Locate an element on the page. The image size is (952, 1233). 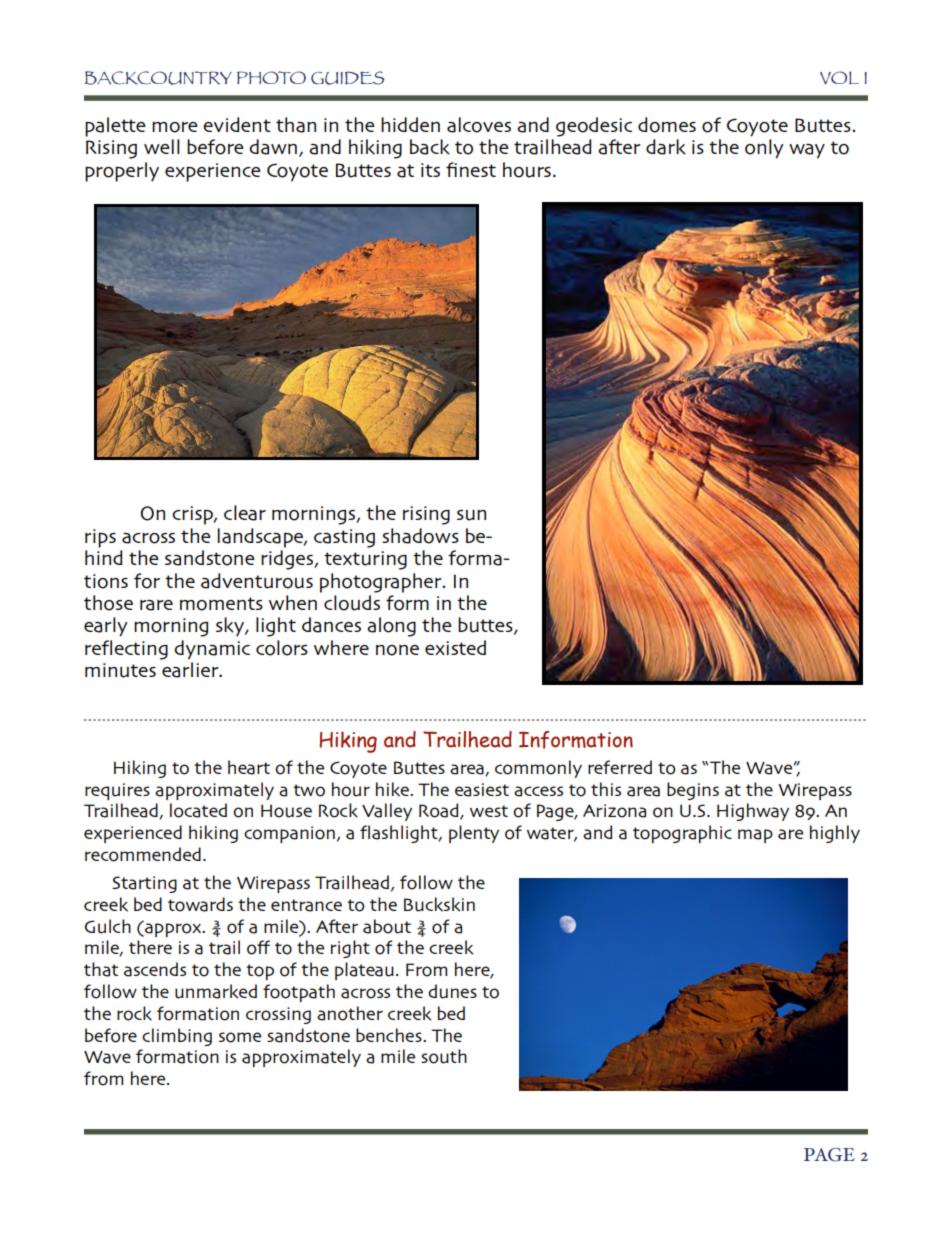
earlier is located at coordinates (191, 670).
